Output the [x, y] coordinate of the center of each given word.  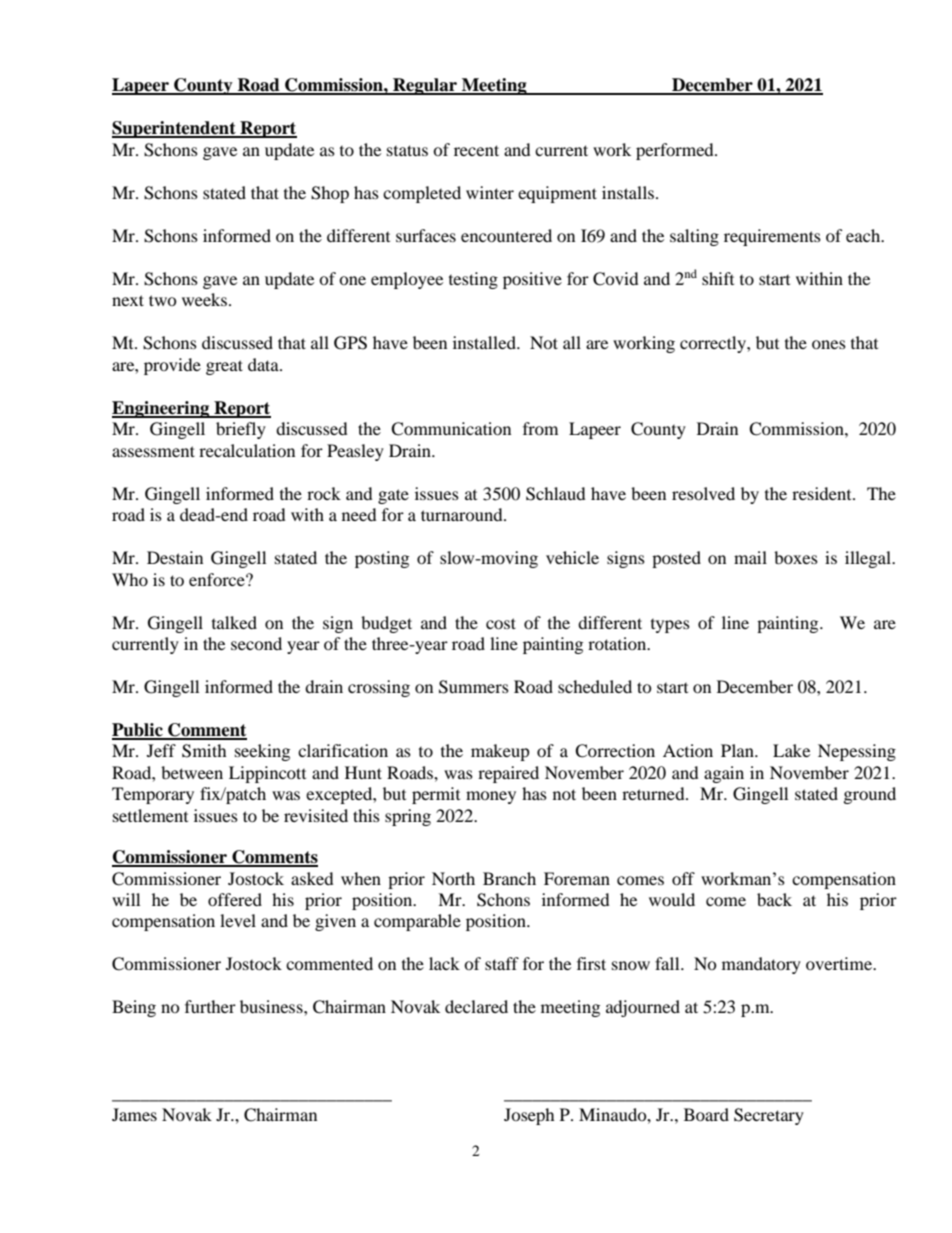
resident [823, 493]
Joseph [529, 1116]
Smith [204, 751]
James [134, 1114]
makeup [500, 752]
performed [676, 151]
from [540, 428]
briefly [241, 430]
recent [476, 150]
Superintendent [175, 129]
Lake [791, 750]
